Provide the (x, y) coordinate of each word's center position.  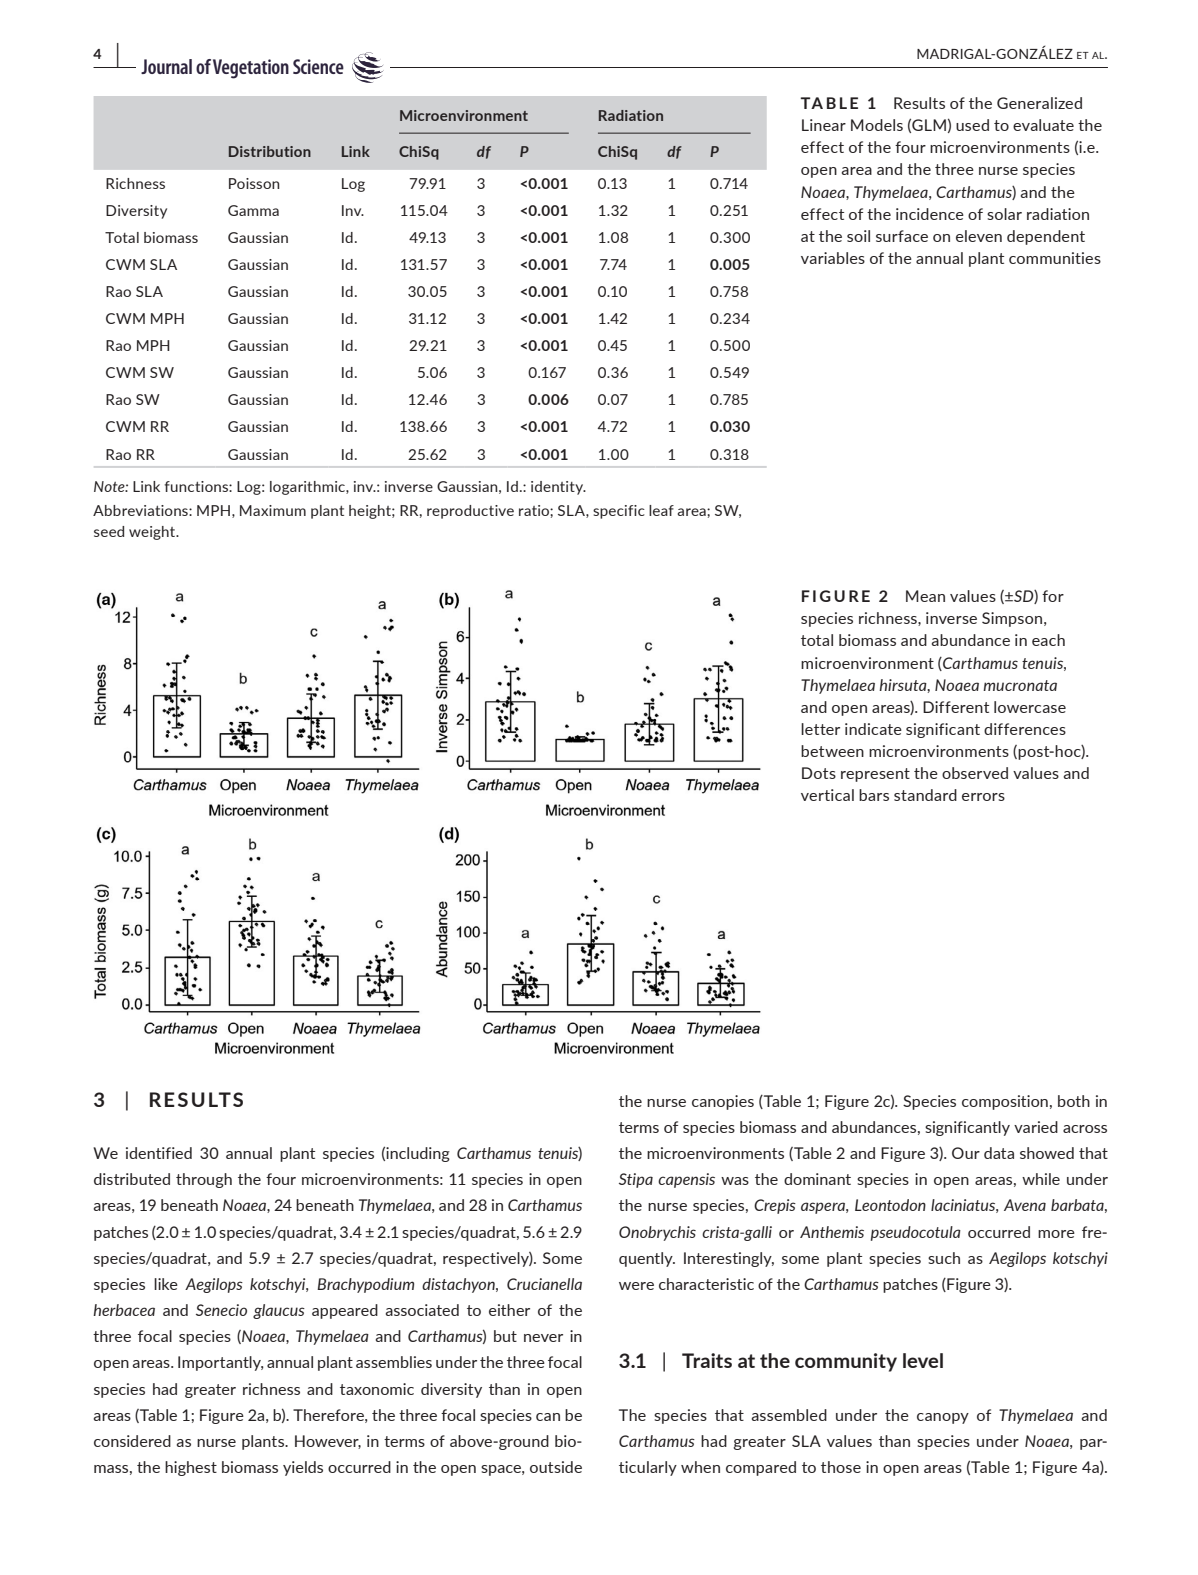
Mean (925, 596)
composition (1005, 1102)
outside (556, 1467)
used (972, 125)
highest (191, 1468)
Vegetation (251, 69)
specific (619, 512)
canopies (723, 1102)
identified (159, 1153)
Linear (824, 125)
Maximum (273, 510)
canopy (943, 1418)
